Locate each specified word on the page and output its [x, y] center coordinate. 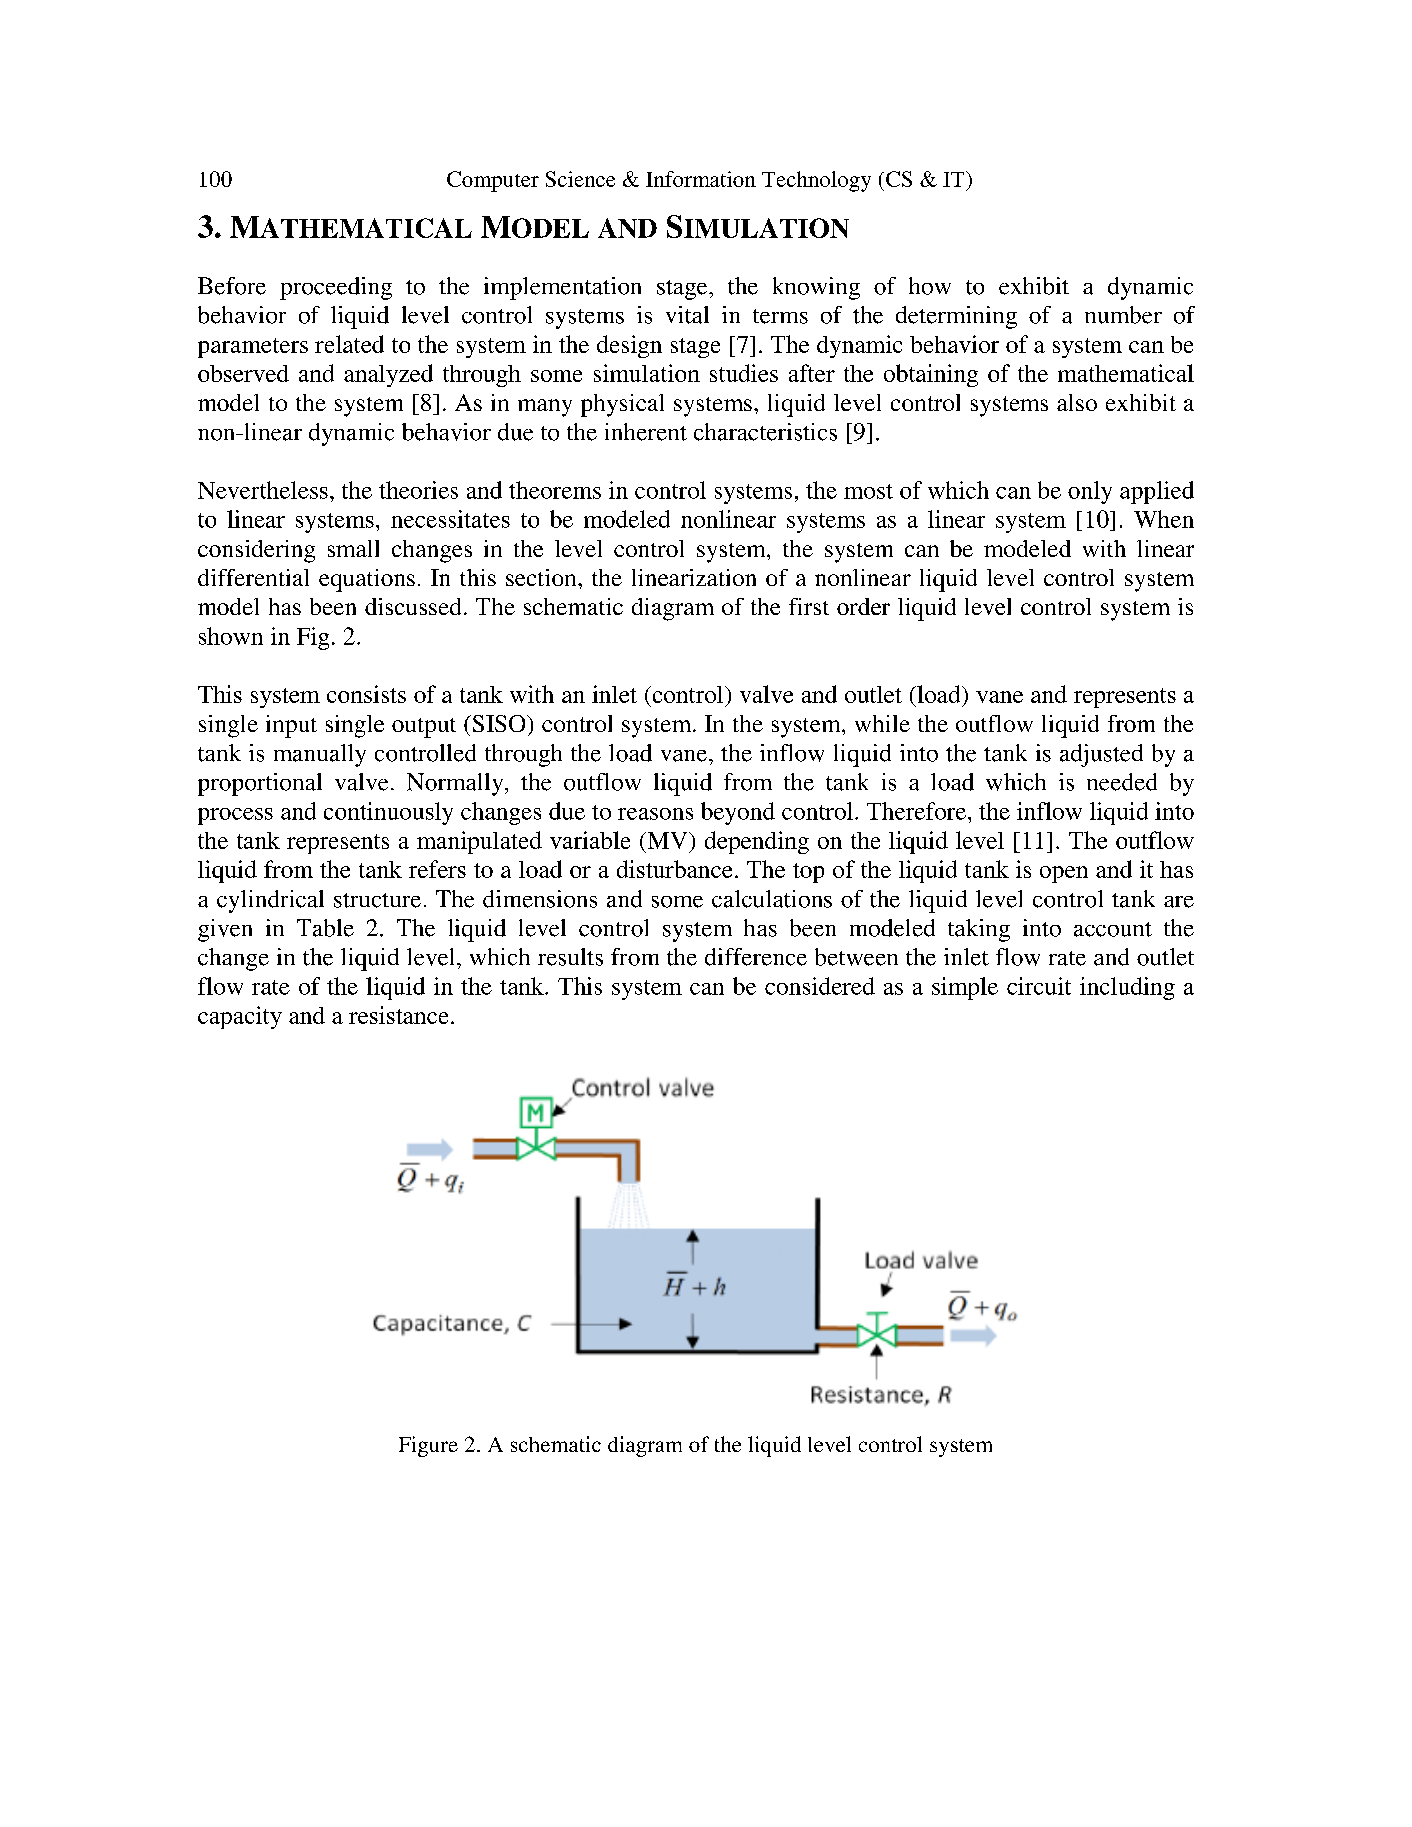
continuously [388, 813]
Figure [428, 1446]
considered [820, 986]
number [1123, 315]
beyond [738, 813]
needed [1122, 782]
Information [701, 179]
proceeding [336, 288]
